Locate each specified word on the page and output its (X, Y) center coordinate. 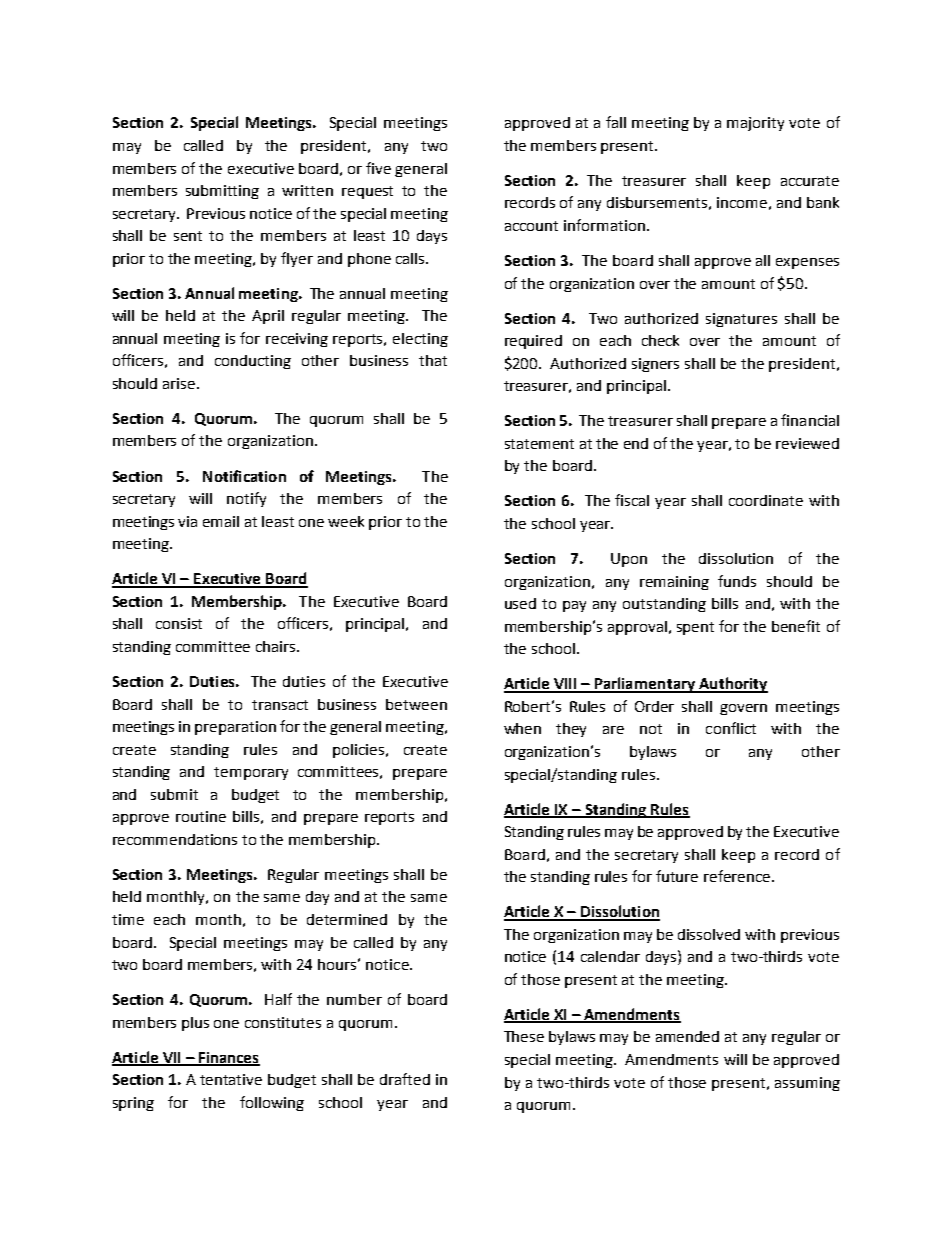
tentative (231, 1079)
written (307, 190)
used (520, 603)
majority (755, 124)
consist (179, 623)
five (378, 168)
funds (737, 581)
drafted (405, 1079)
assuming (807, 1084)
